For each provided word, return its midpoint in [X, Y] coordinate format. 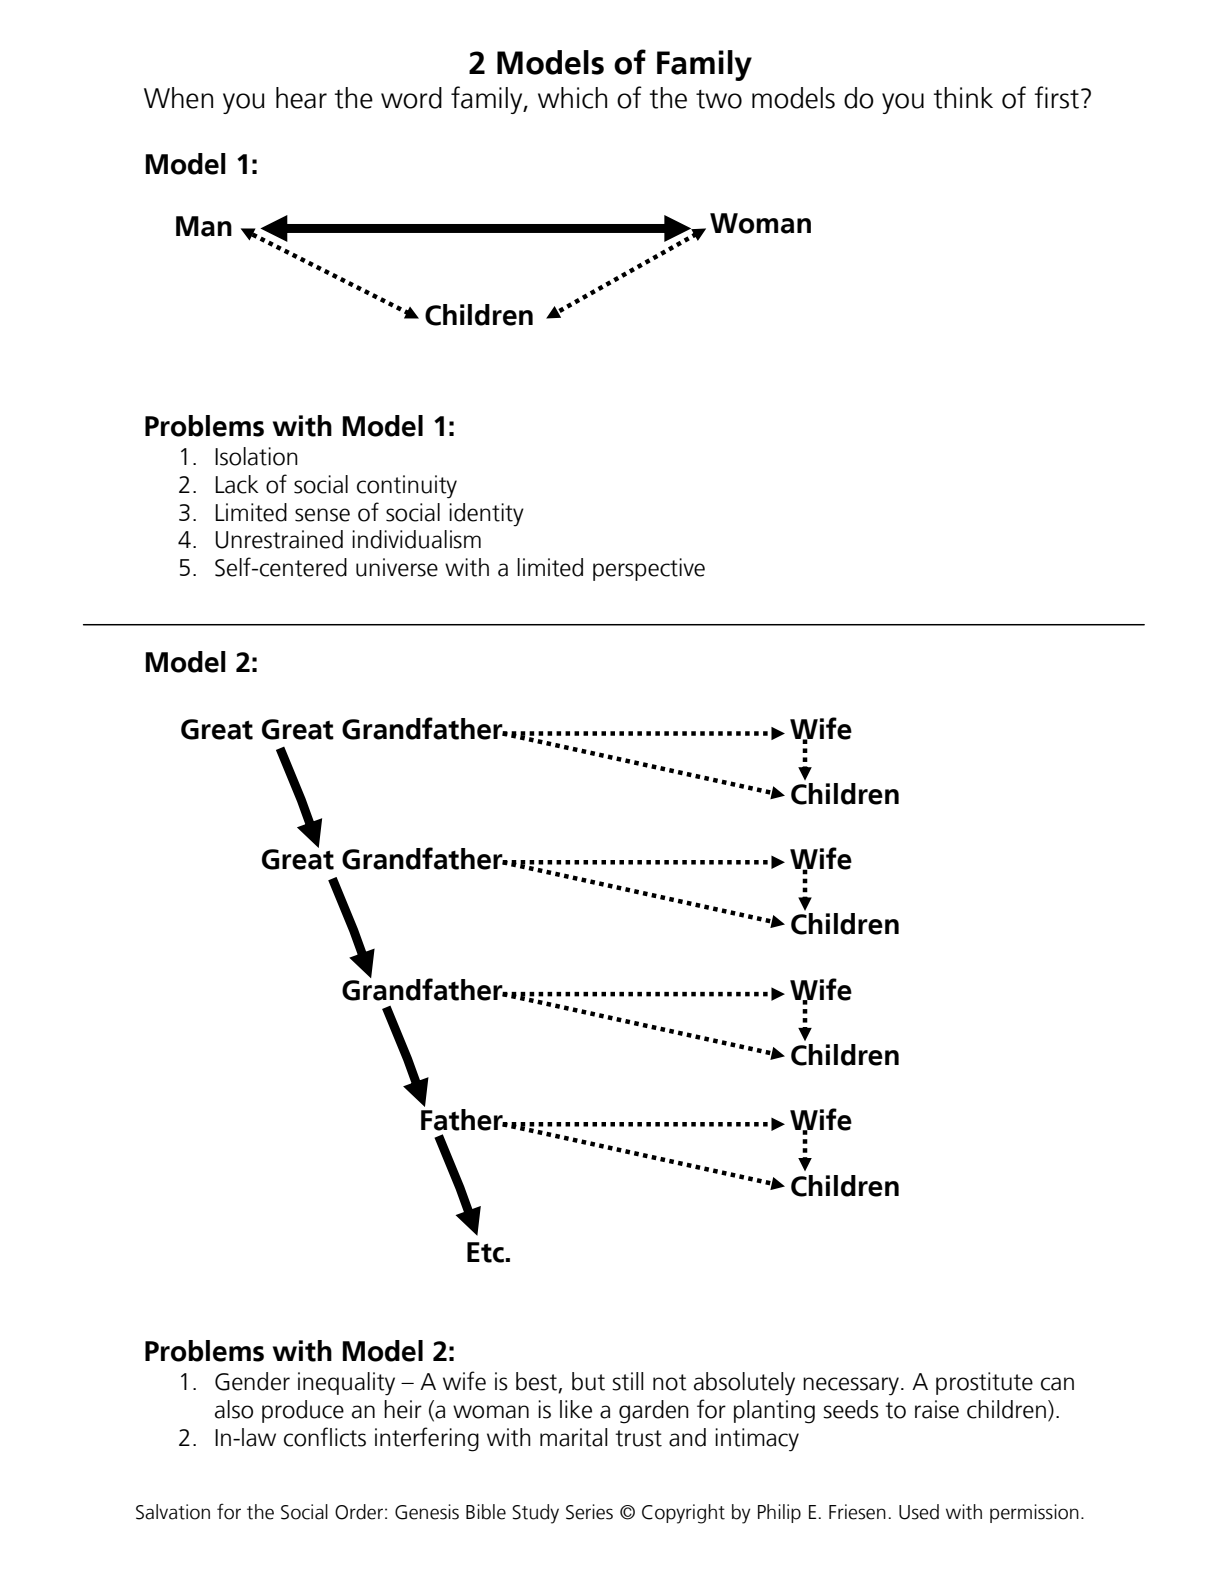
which [572, 98]
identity [486, 515]
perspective [649, 569]
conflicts [325, 1437]
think [963, 98]
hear [301, 98]
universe [397, 567]
